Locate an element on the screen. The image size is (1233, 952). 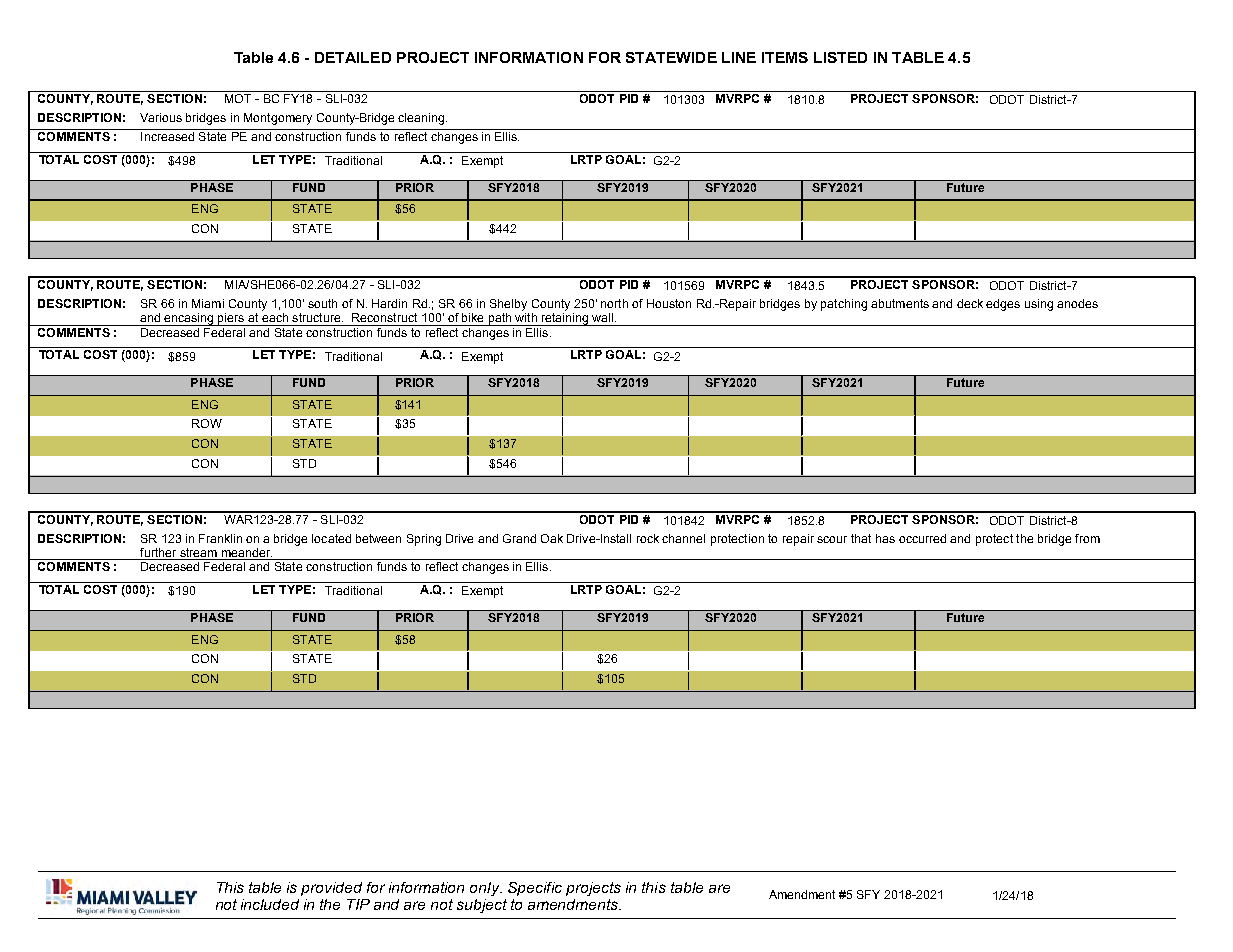
included is located at coordinates (270, 904).
